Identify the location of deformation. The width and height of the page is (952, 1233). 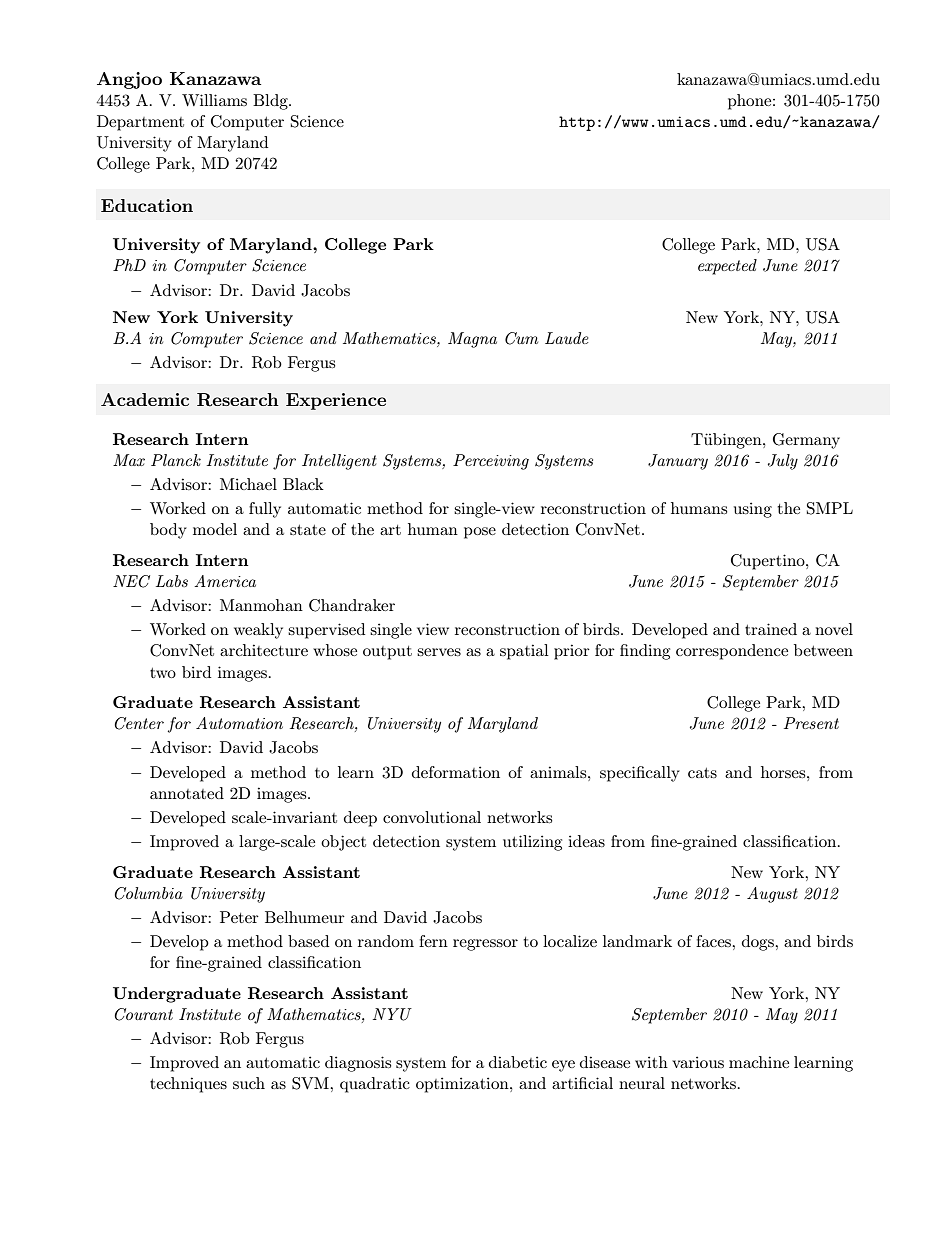
(456, 772).
